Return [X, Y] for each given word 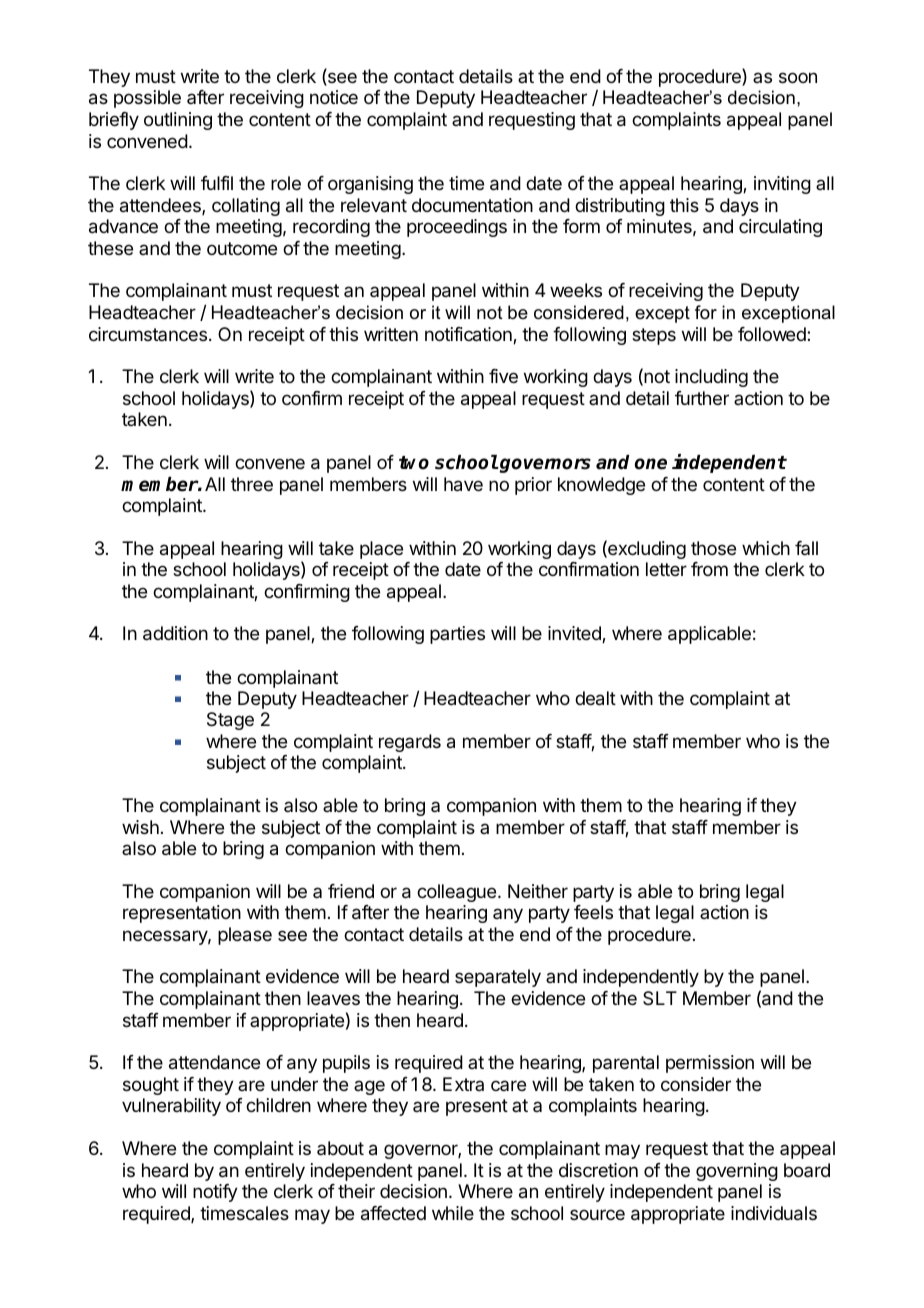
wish [140, 827]
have [463, 484]
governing [737, 1172]
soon [798, 77]
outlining [178, 121]
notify [215, 1193]
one [651, 464]
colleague [456, 893]
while [453, 1213]
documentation [472, 205]
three [252, 484]
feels [593, 912]
